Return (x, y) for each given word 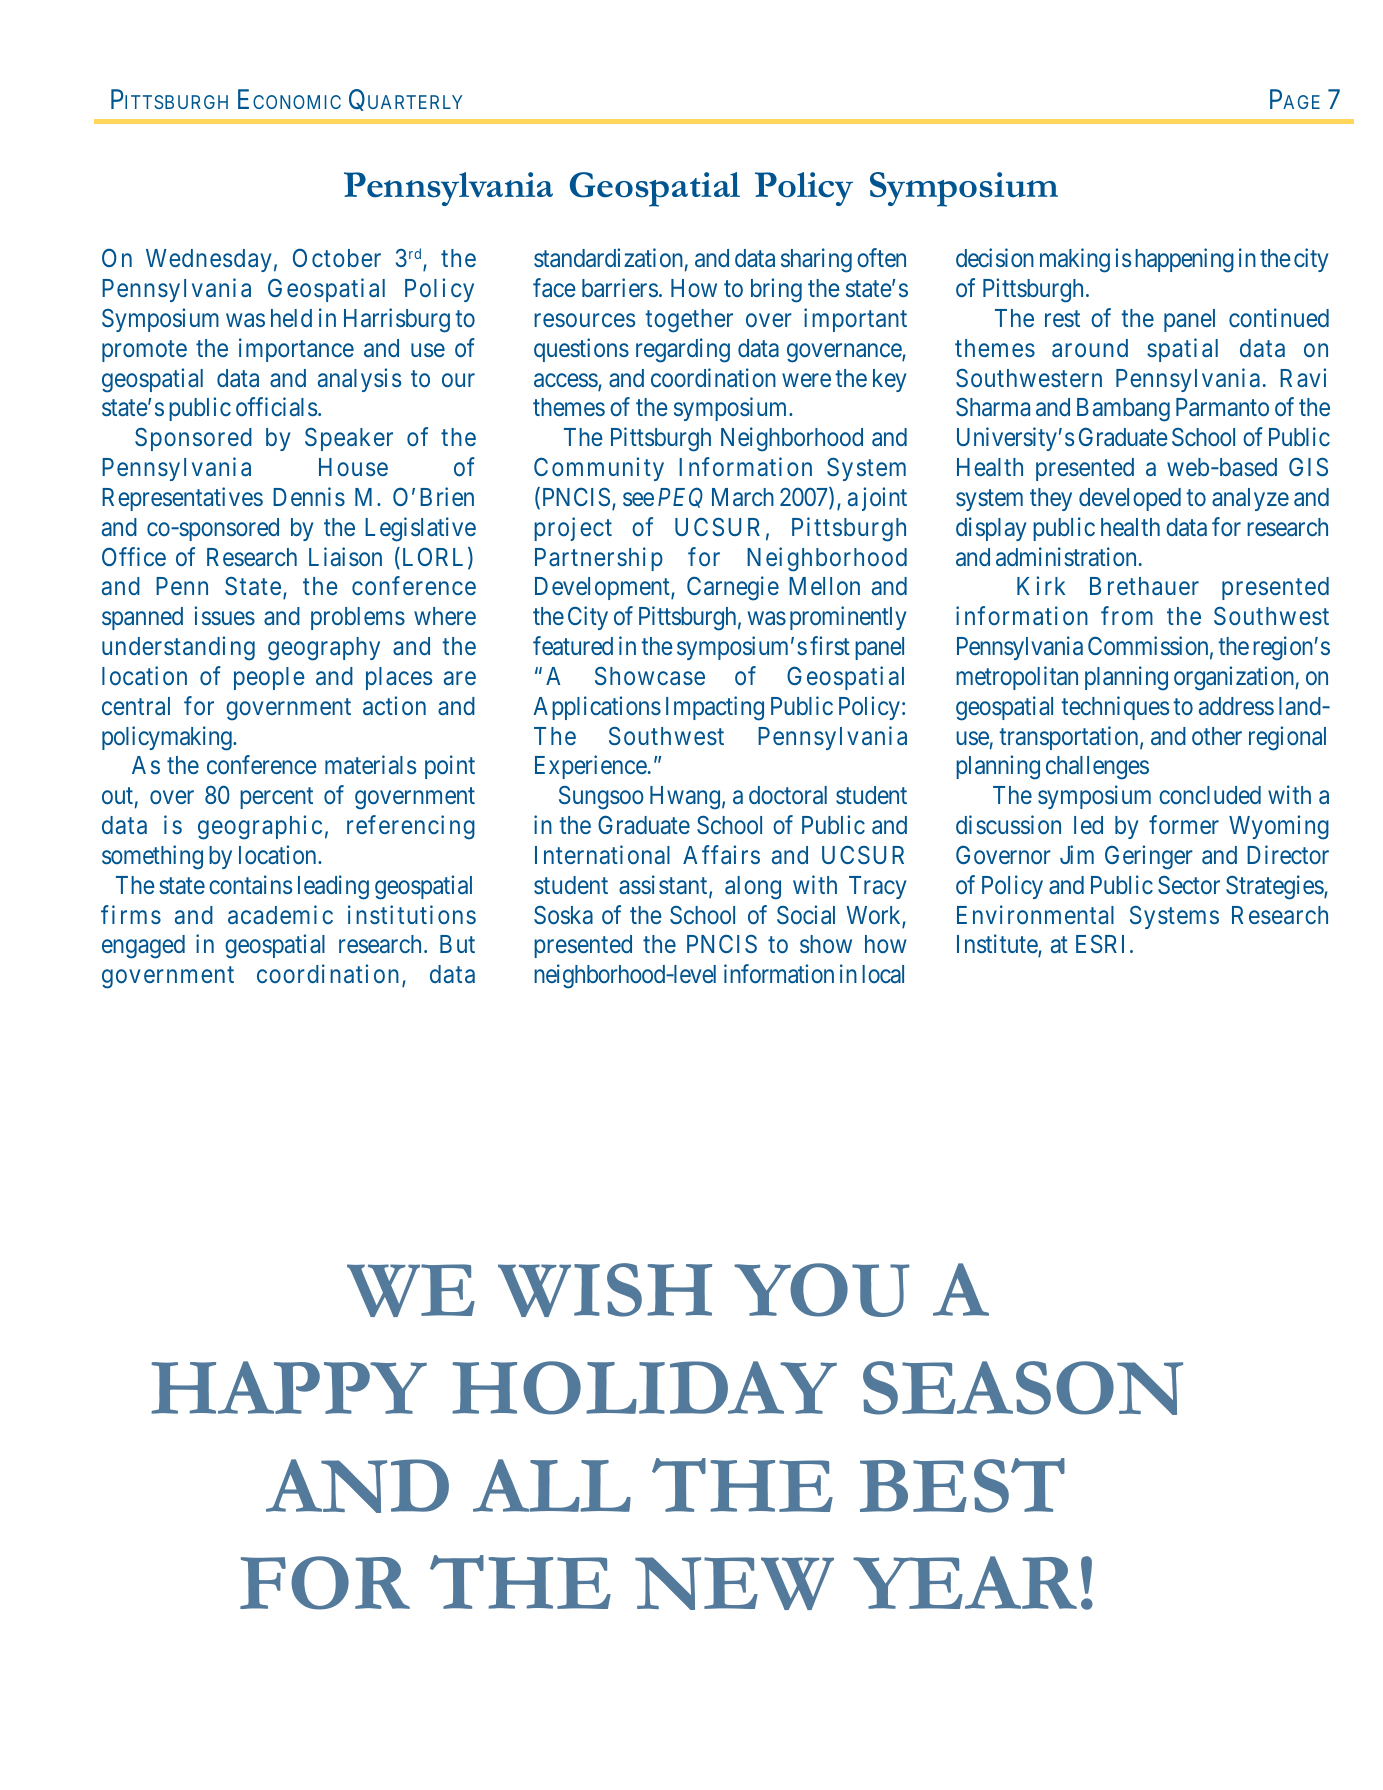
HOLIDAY (644, 1388)
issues (224, 615)
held (291, 318)
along (753, 888)
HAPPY (289, 1387)
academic (280, 915)
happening (1184, 260)
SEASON (1023, 1388)
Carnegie (733, 588)
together (689, 321)
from (1127, 615)
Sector (1189, 884)
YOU (822, 1290)
